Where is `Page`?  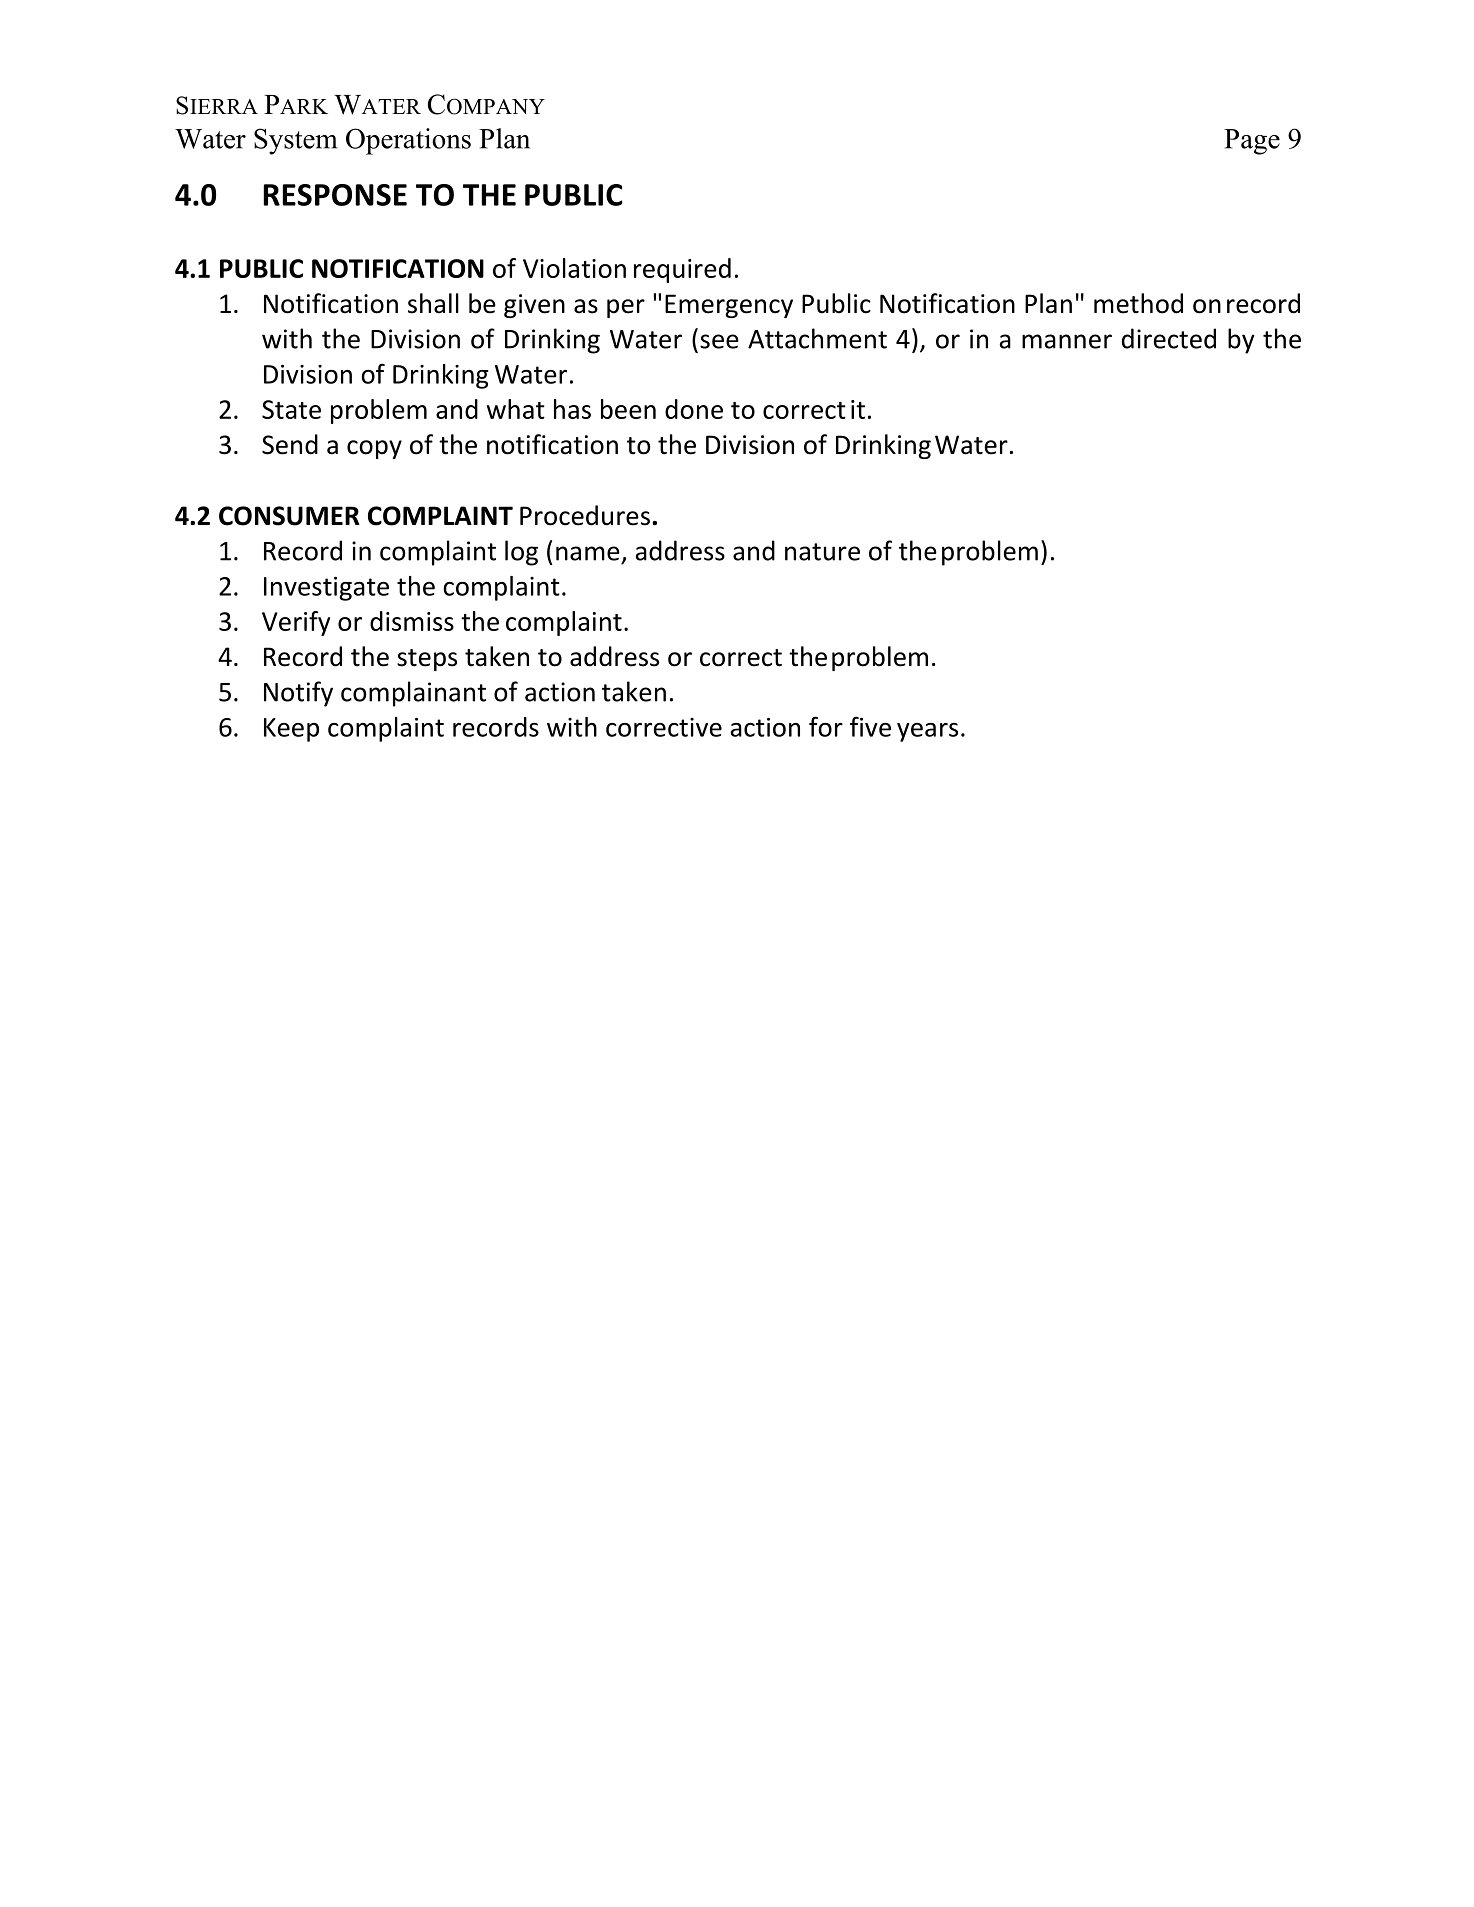 Page is located at coordinates (1252, 142).
